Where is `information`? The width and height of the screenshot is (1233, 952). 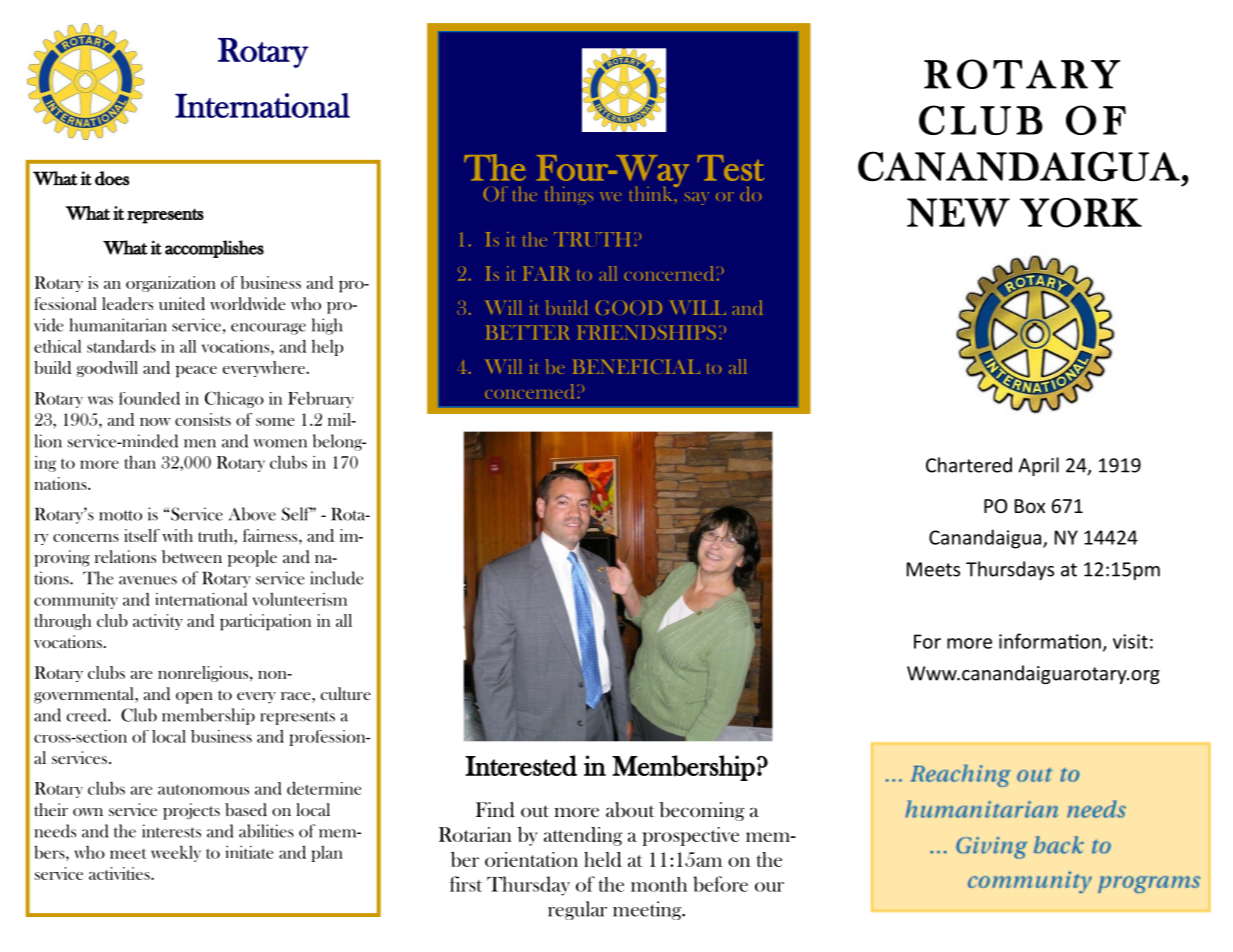 information is located at coordinates (1050, 641).
